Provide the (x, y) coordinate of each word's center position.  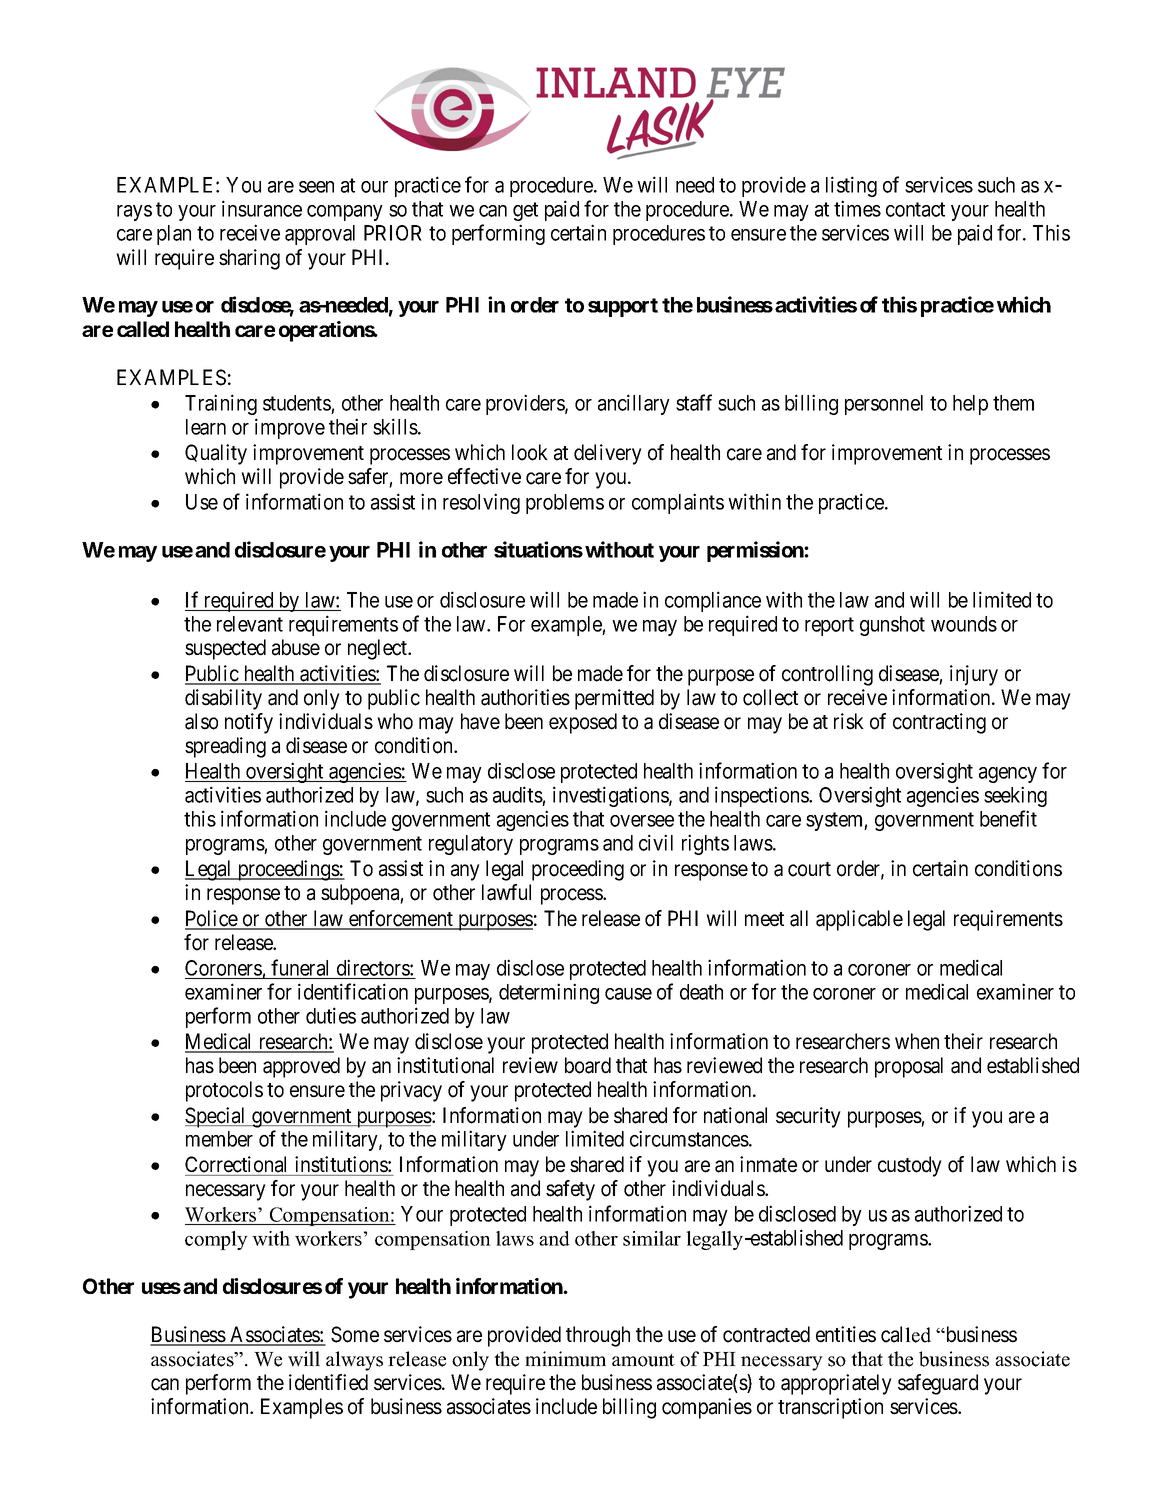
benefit (1008, 818)
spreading (225, 747)
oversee (642, 821)
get (525, 211)
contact (915, 209)
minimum (565, 1359)
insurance (262, 208)
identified (328, 1382)
